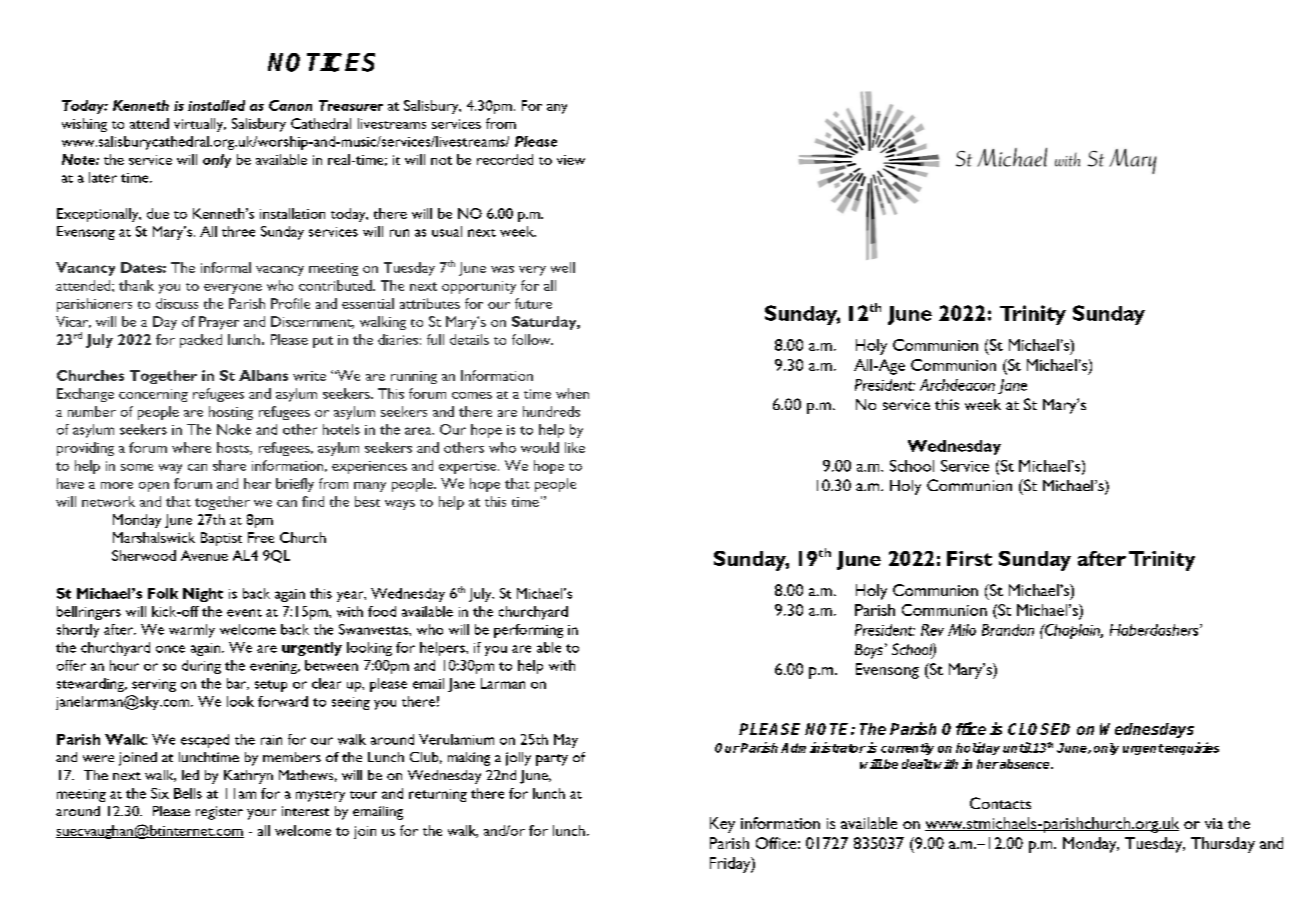  Describe the element at coordinates (969, 558) in the page. I see `First` at that location.
